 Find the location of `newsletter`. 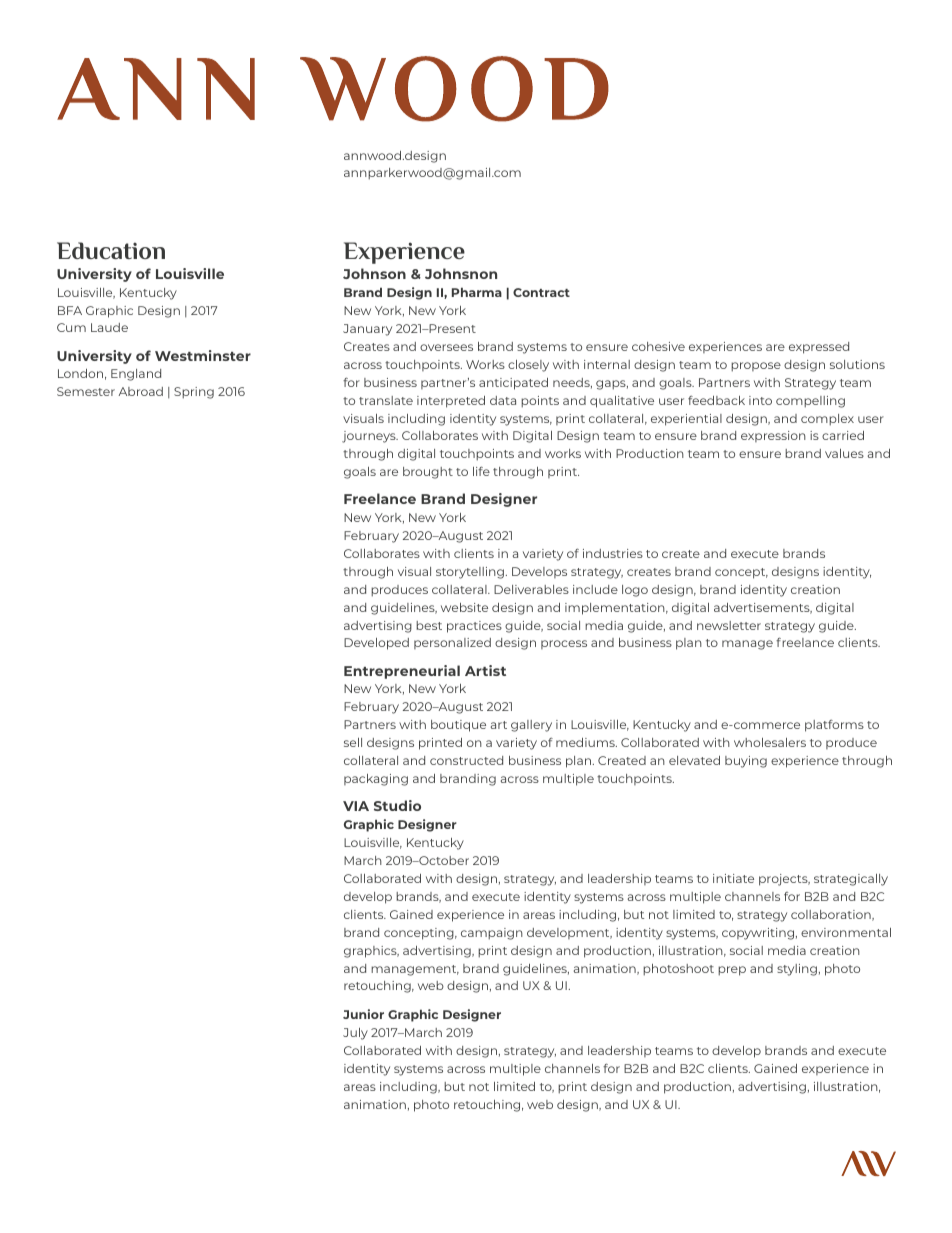

newsletter is located at coordinates (729, 625).
